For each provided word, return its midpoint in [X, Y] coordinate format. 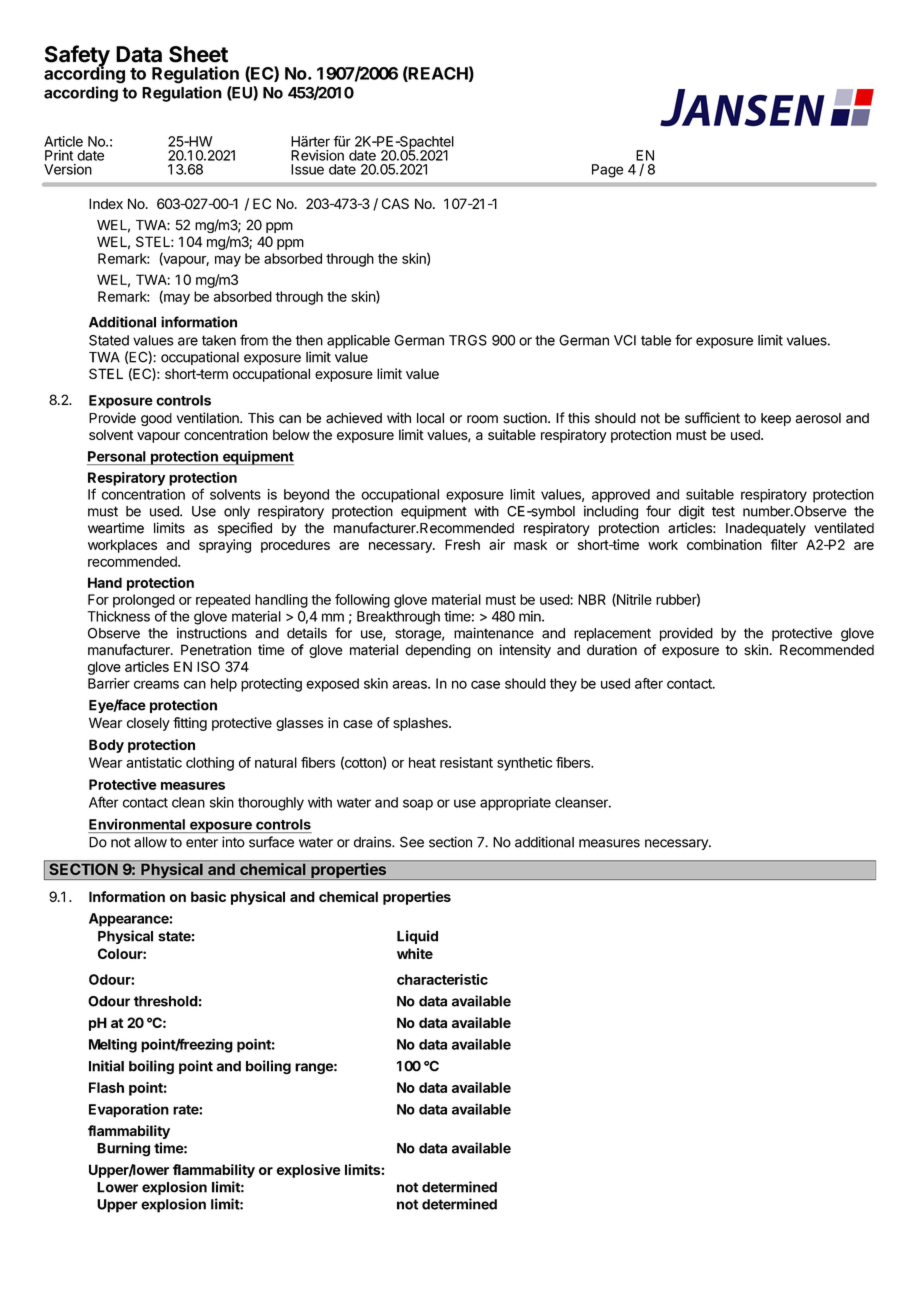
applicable [358, 342]
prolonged [144, 601]
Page [607, 171]
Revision [317, 155]
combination [724, 544]
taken [219, 340]
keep [776, 419]
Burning [123, 1149]
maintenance [494, 633]
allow [150, 842]
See [412, 842]
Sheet [198, 54]
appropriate [515, 804]
